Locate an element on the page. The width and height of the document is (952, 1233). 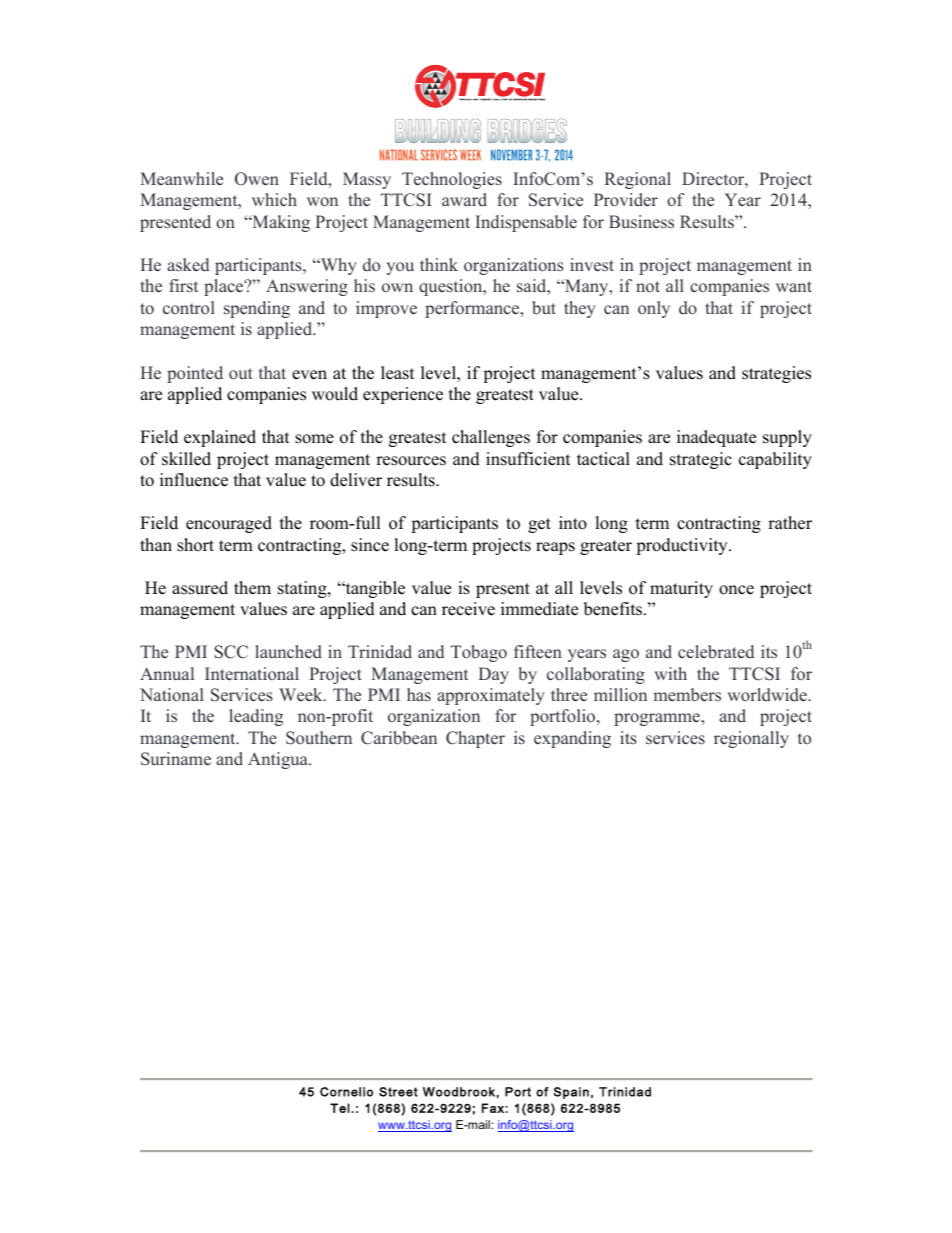
SCC is located at coordinates (231, 652).
